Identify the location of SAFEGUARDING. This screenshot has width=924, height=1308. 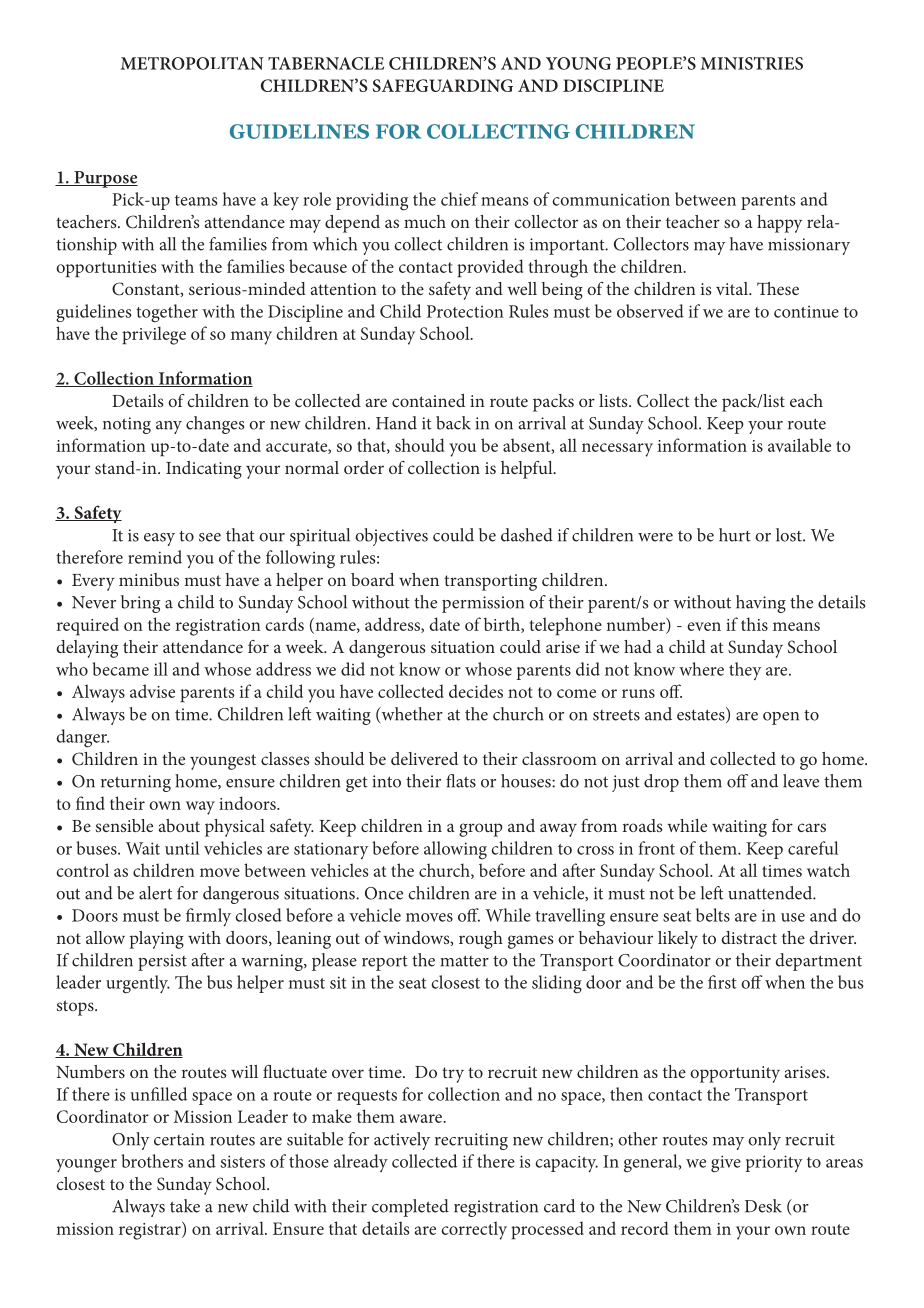
(443, 85).
